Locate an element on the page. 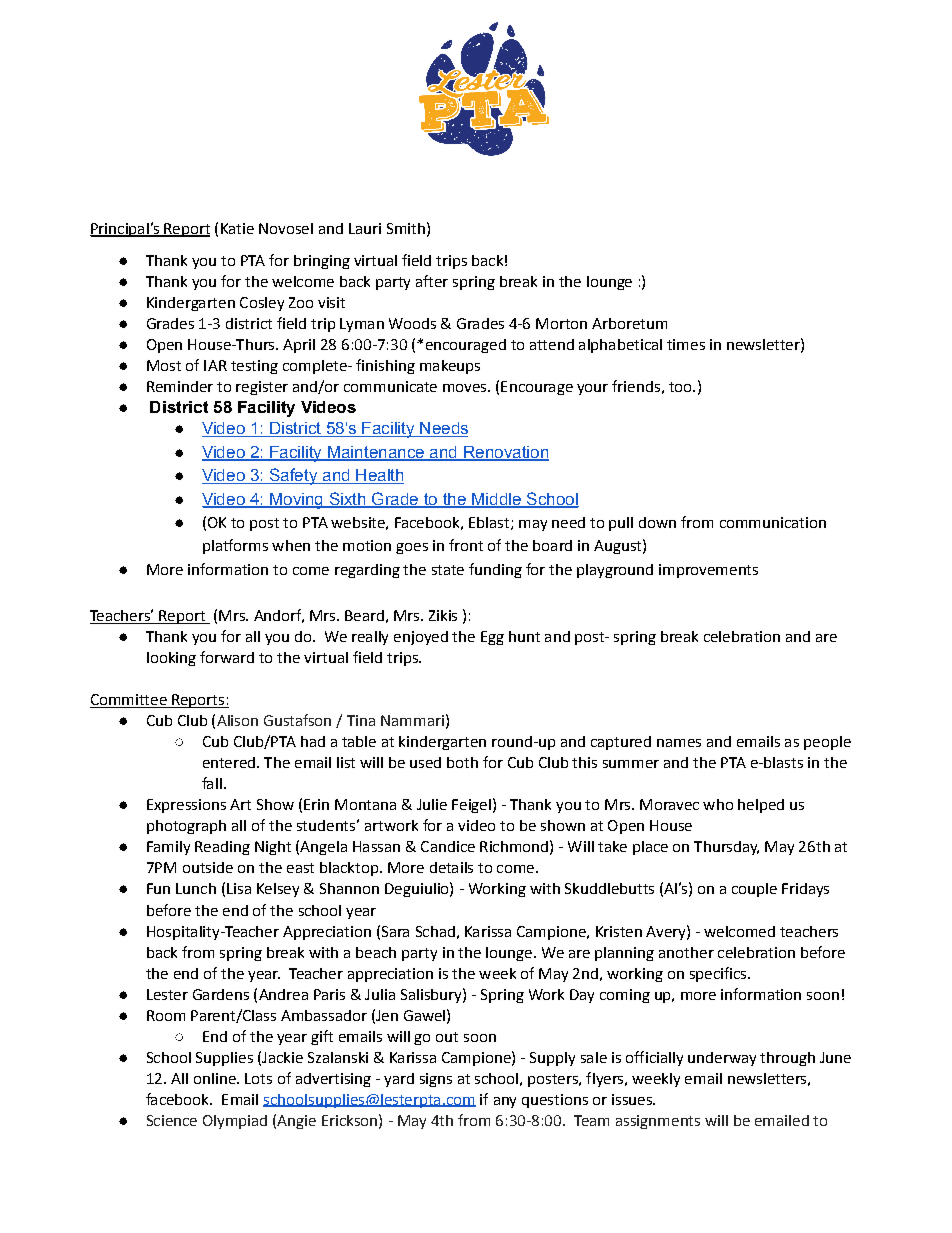 Image resolution: width=952 pixels, height=1233 pixels. times is located at coordinates (686, 344).
